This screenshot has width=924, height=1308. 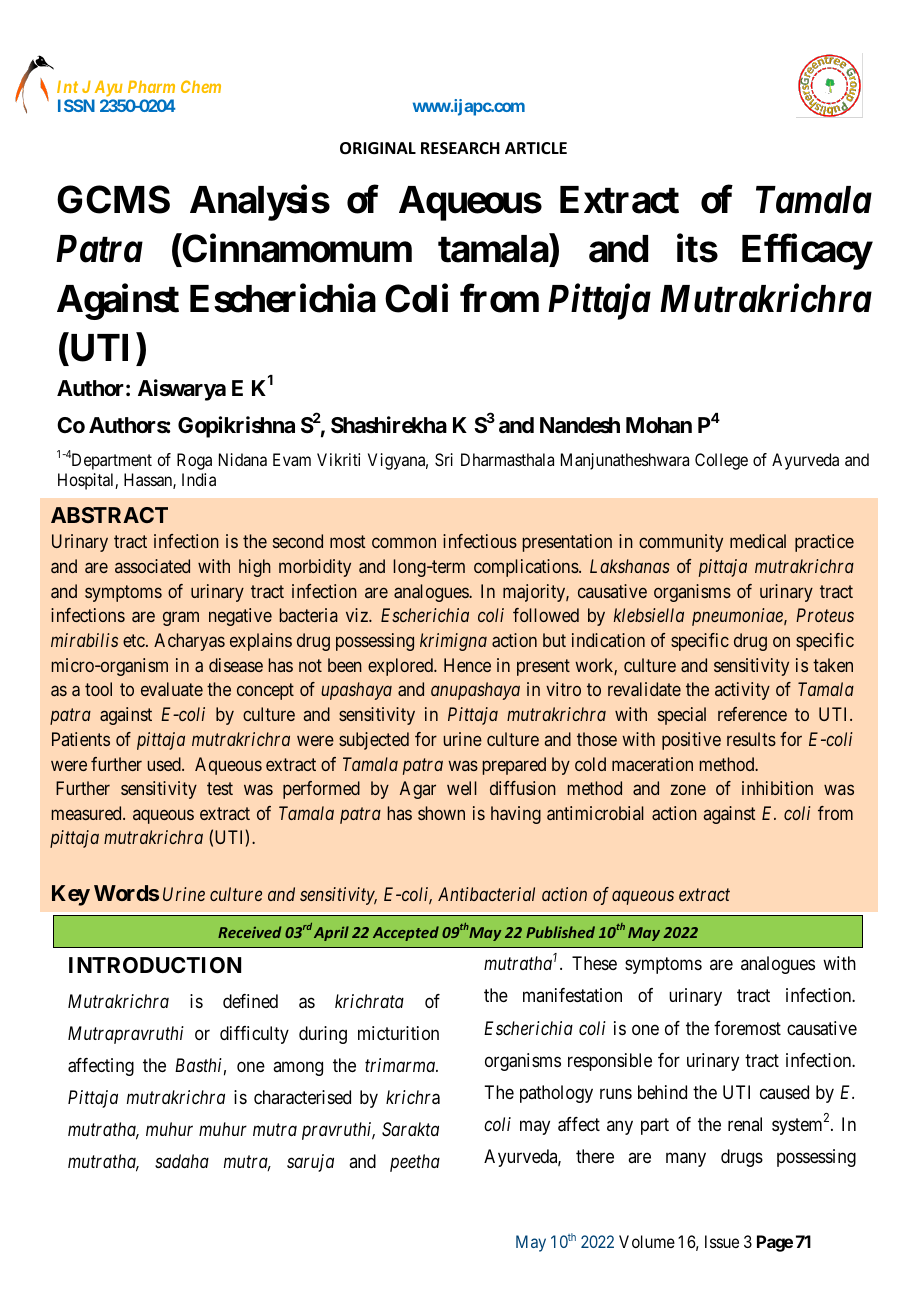 I want to click on characterised, so click(x=302, y=1097).
